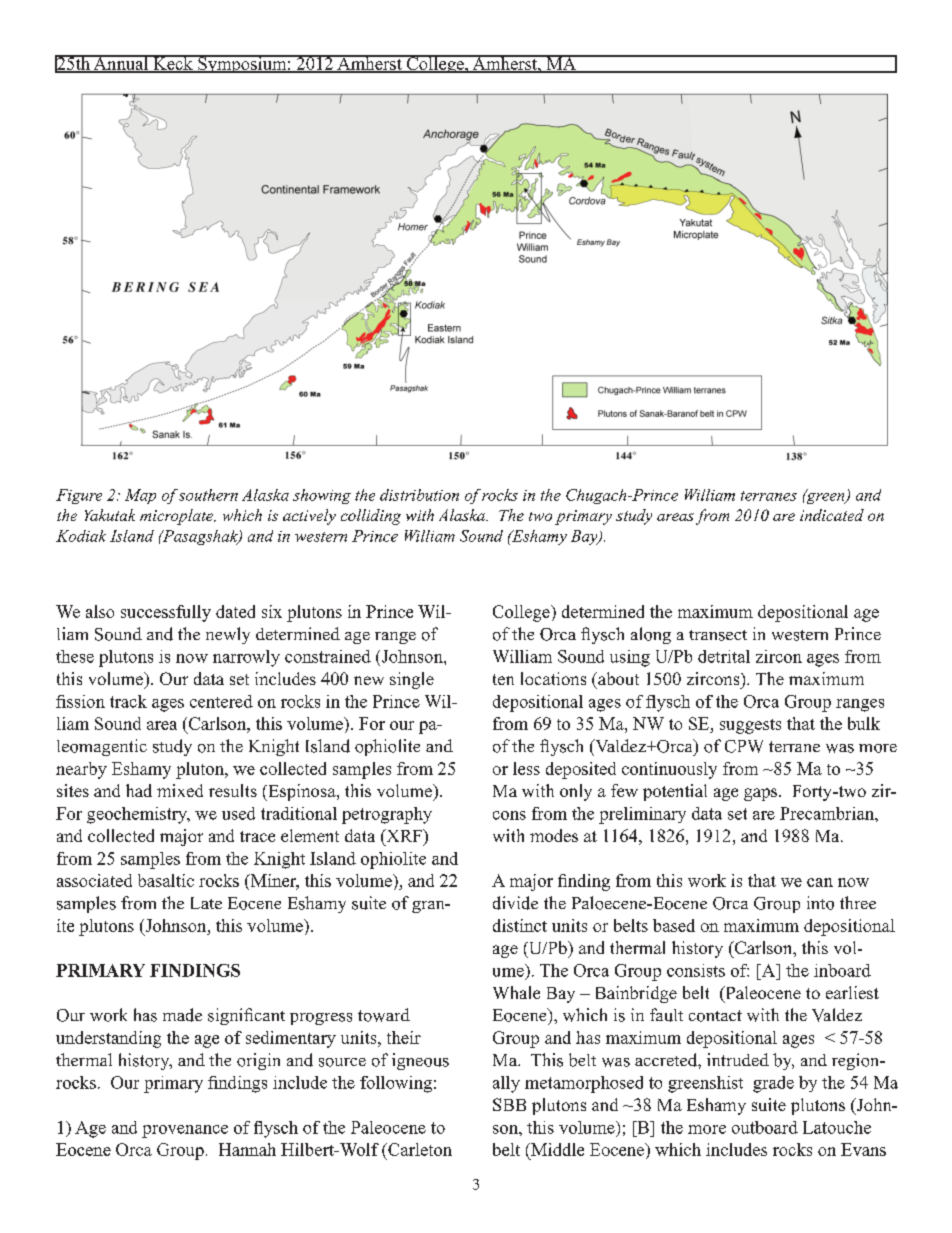 The height and width of the screenshot is (1233, 952). Describe the element at coordinates (246, 658) in the screenshot. I see `narrowly` at that location.
